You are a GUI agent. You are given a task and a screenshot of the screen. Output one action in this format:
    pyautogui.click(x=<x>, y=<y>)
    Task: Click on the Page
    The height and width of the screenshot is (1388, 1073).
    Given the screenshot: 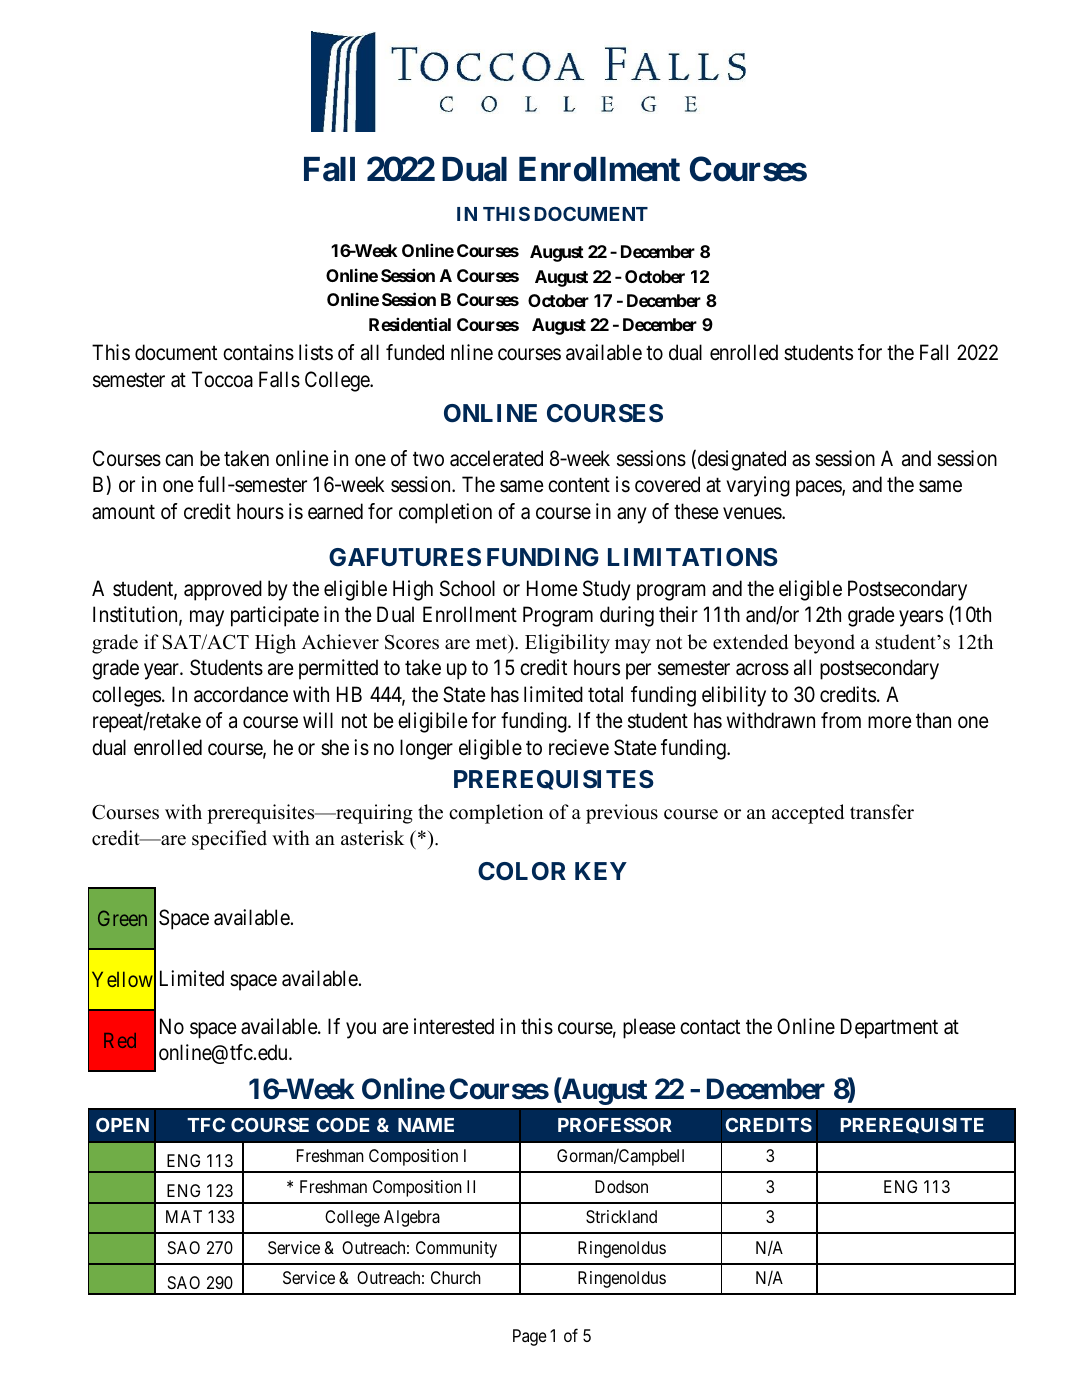 What is the action you would take?
    pyautogui.click(x=530, y=1337)
